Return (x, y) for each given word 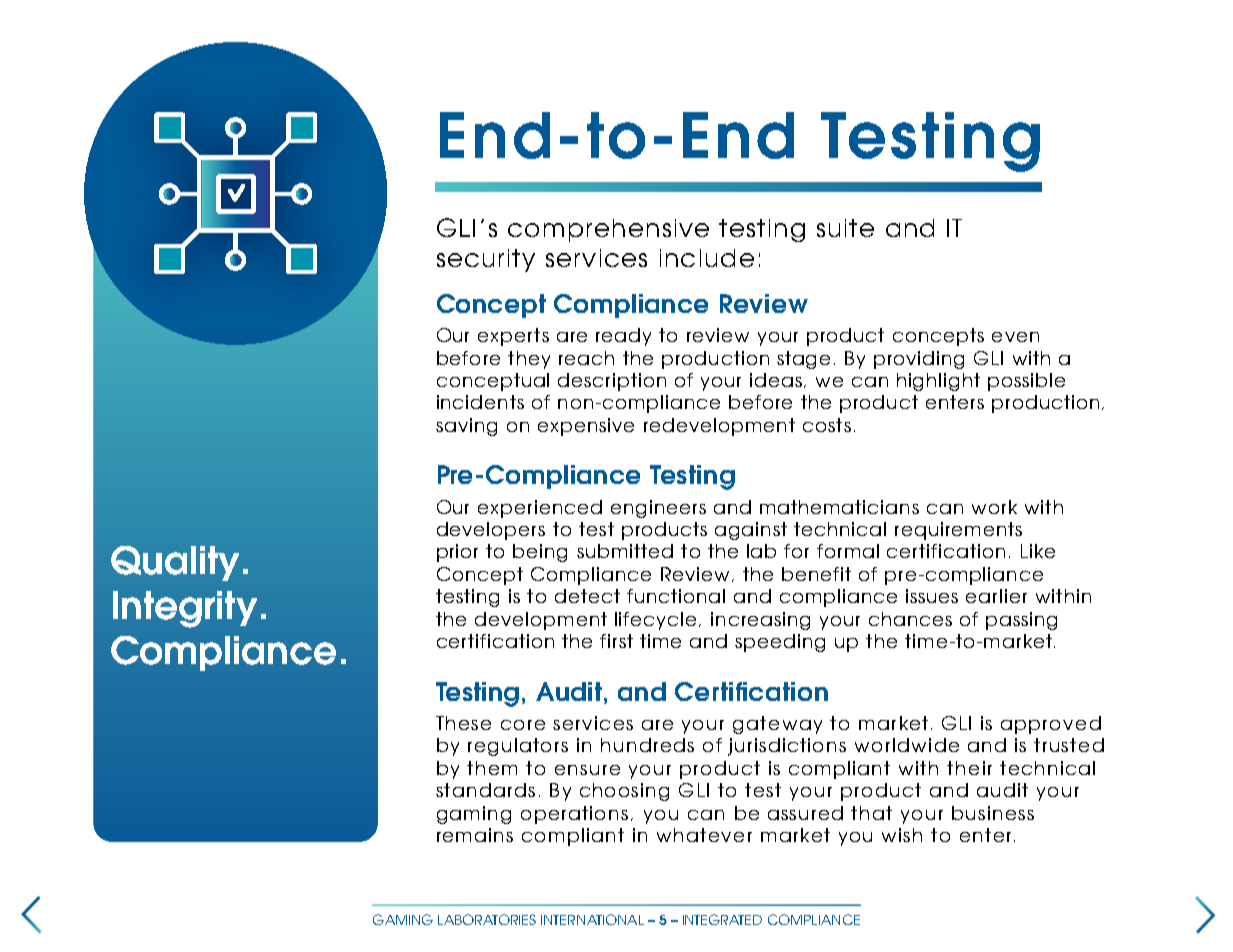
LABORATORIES (487, 919)
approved (1051, 725)
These (463, 723)
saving (466, 427)
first (616, 641)
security (486, 260)
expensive (586, 427)
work (994, 507)
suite (845, 228)
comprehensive (608, 230)
